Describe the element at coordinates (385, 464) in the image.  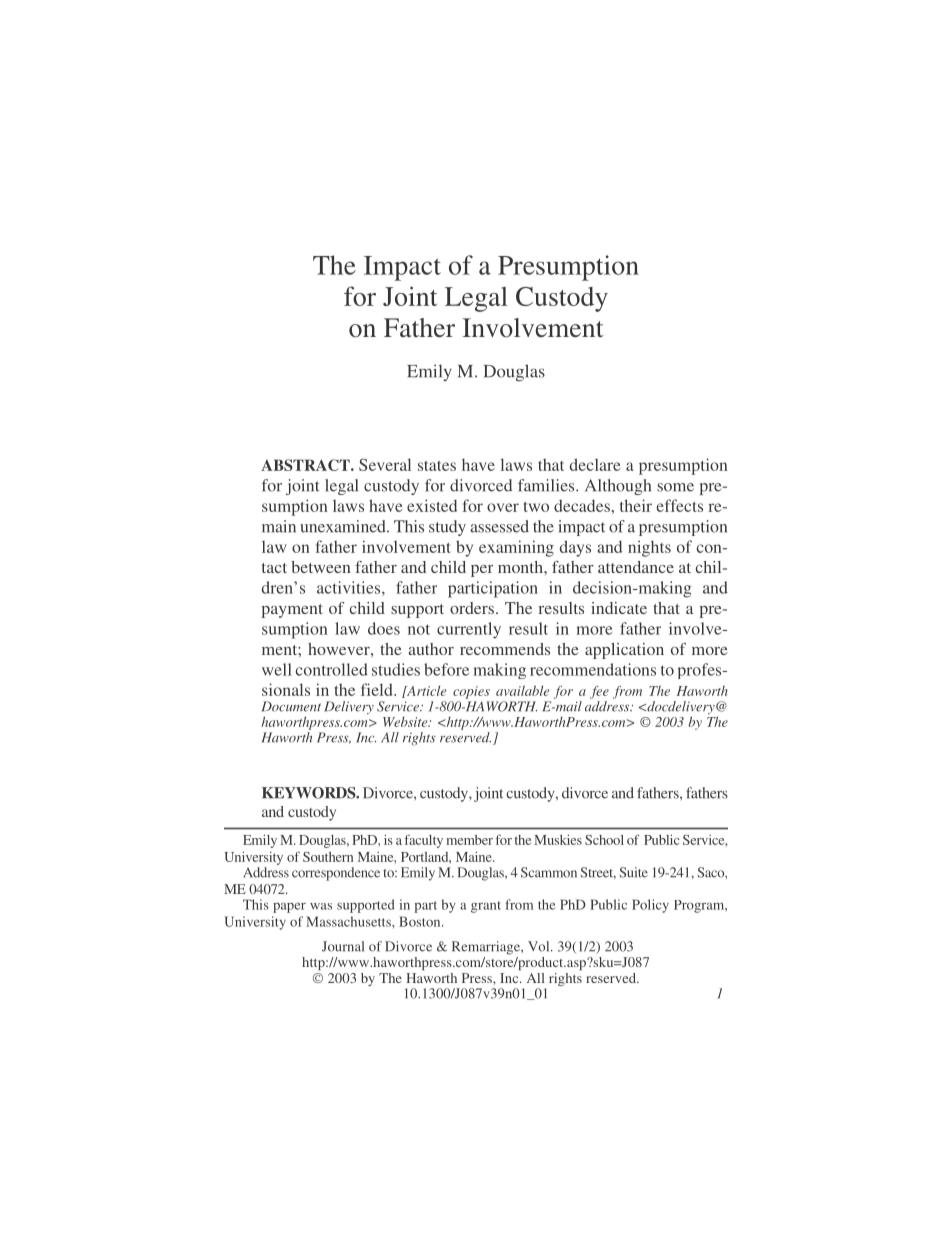
I see `Several` at that location.
